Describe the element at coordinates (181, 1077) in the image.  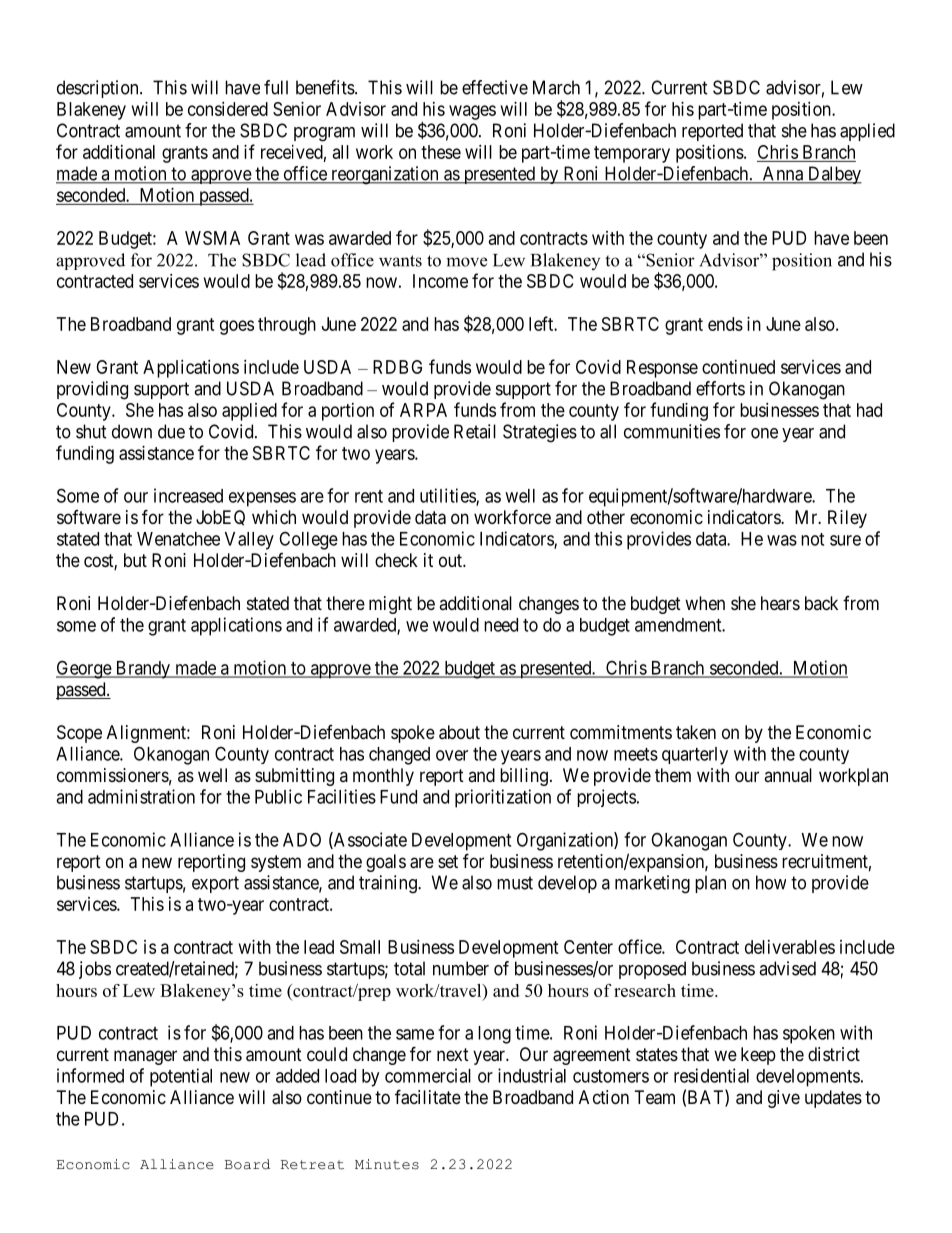
I see `potential` at that location.
